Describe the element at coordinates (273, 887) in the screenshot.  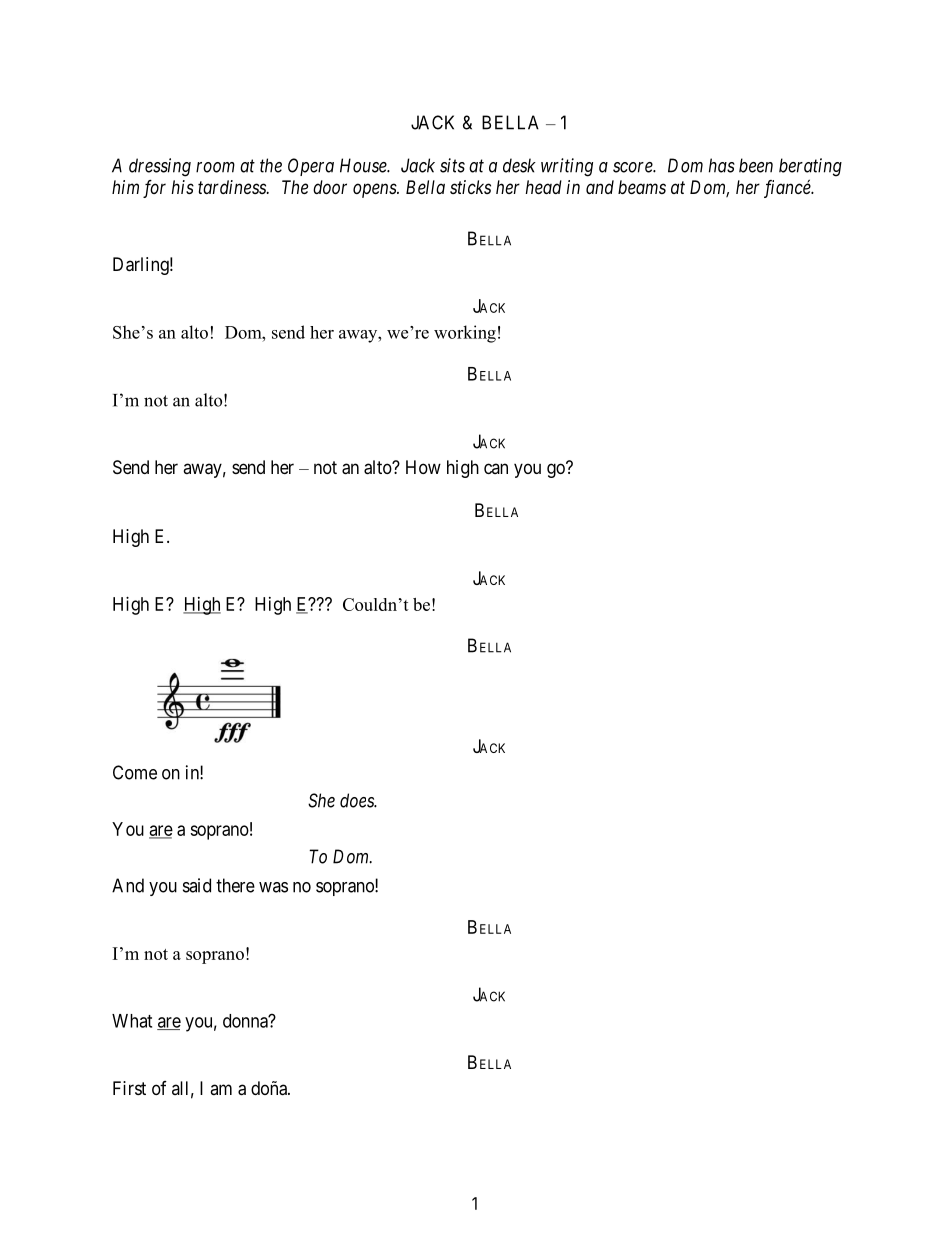
I see `was` at that location.
